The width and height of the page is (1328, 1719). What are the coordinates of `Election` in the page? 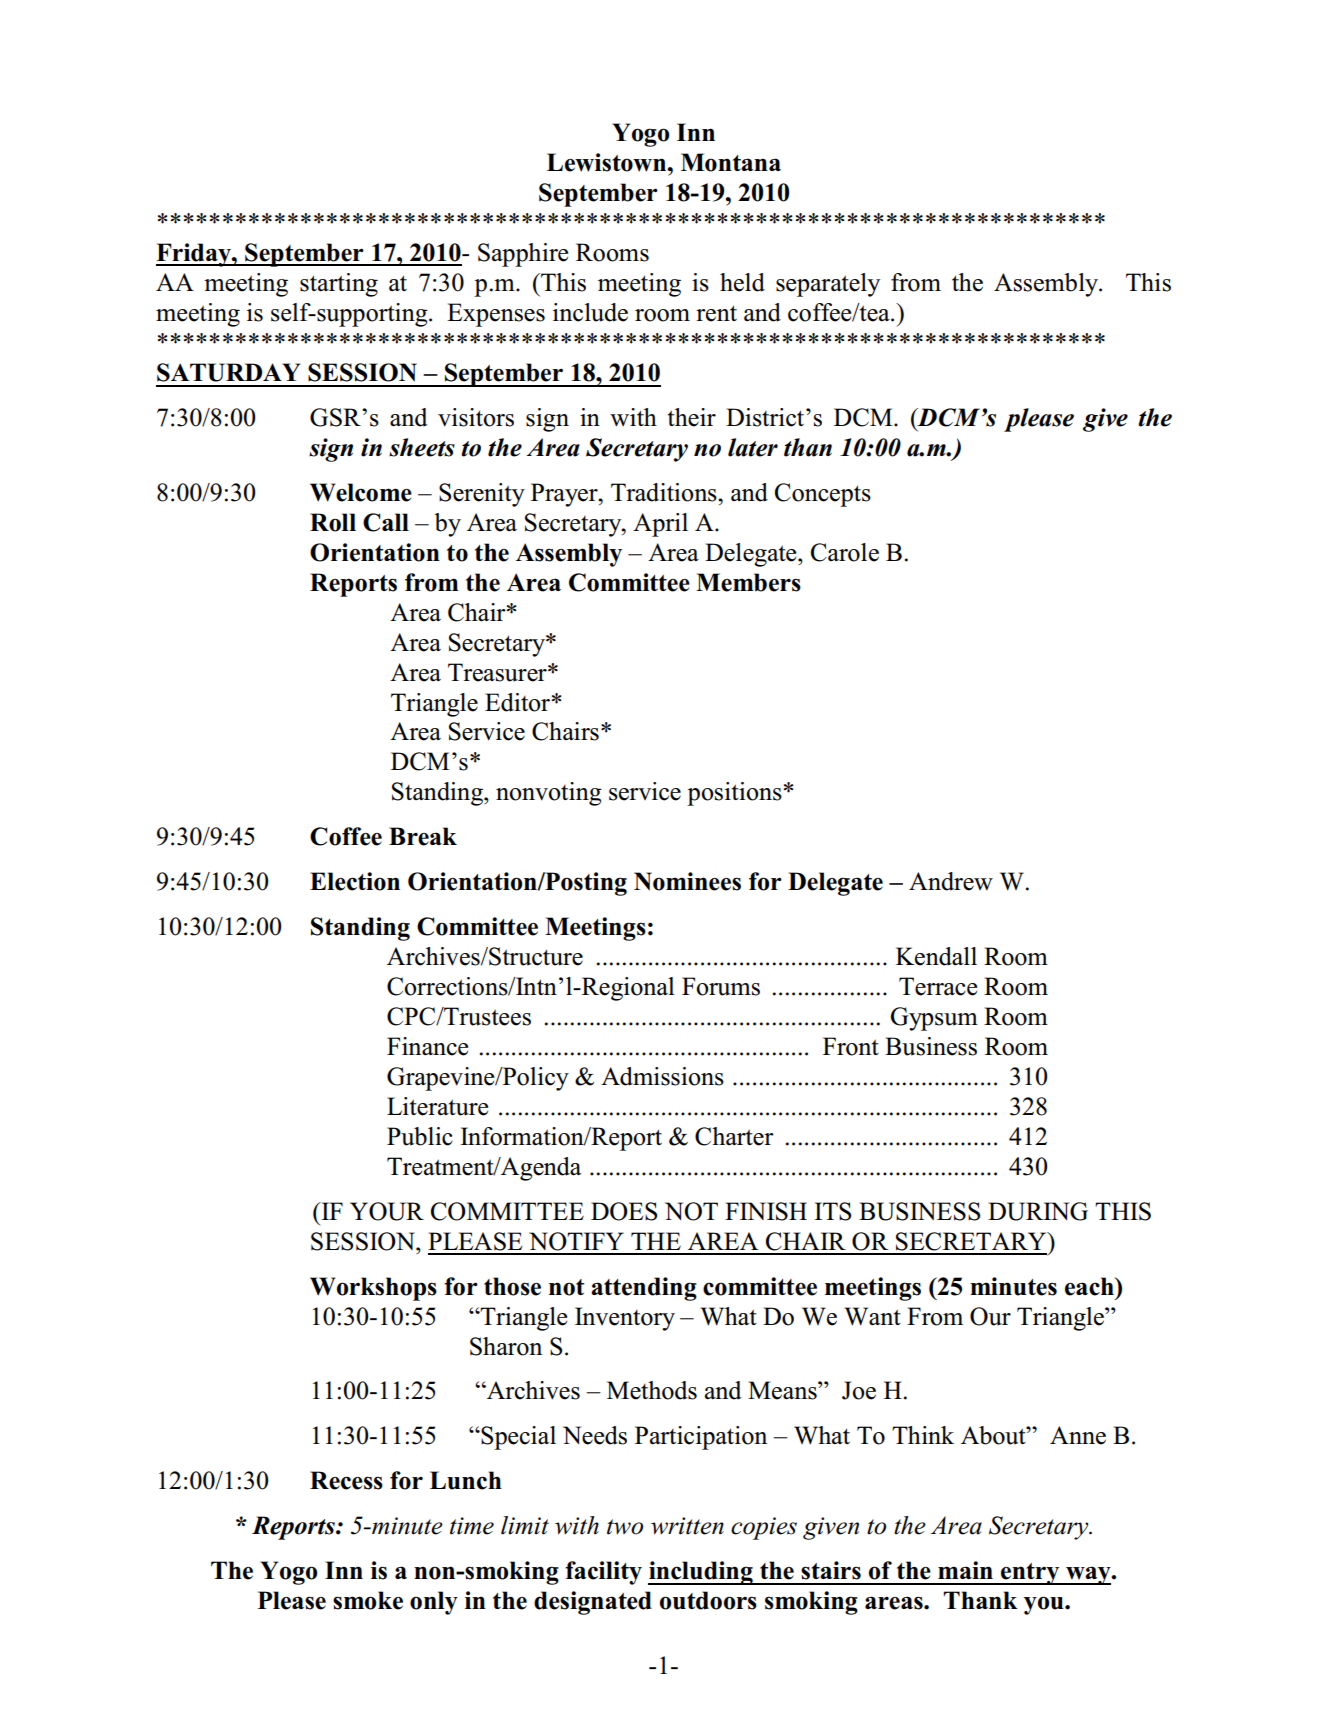 It's located at (355, 881).
